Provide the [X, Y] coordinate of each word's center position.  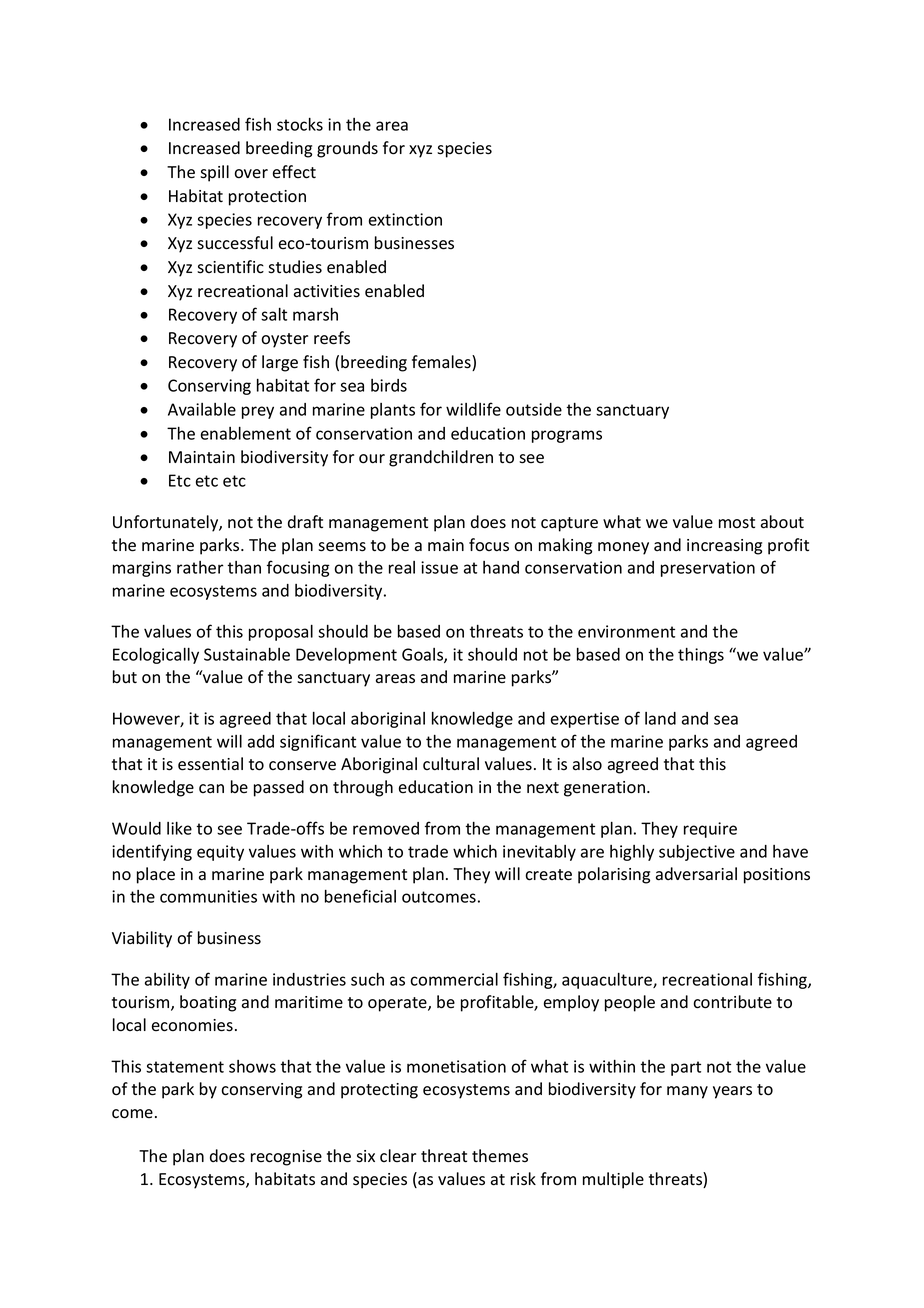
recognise [286, 1158]
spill [214, 173]
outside [534, 409]
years [732, 1092]
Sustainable [247, 654]
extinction [405, 219]
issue [439, 567]
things [701, 656]
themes [500, 1156]
